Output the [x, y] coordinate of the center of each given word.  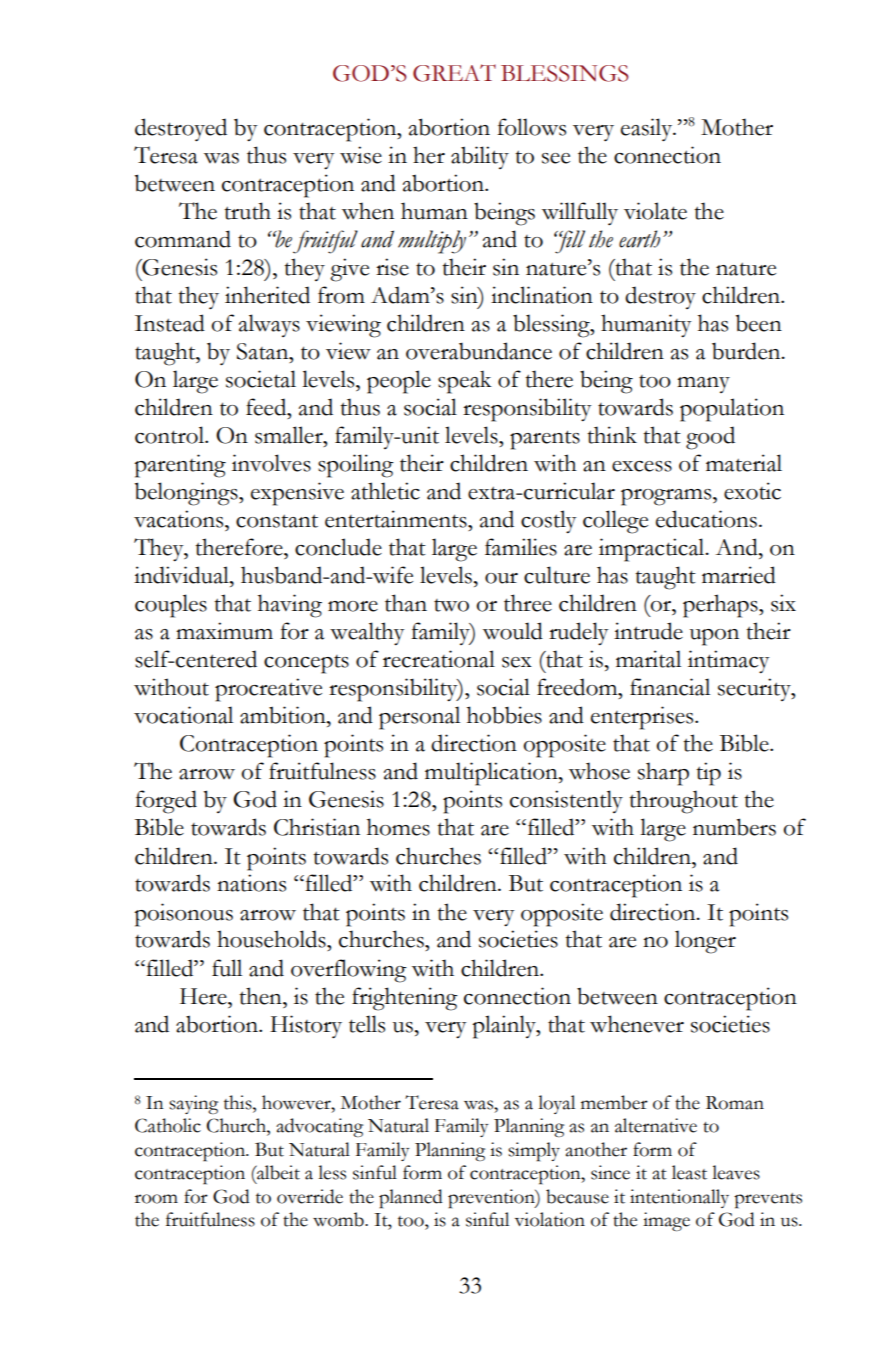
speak [465, 382]
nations [251, 883]
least [689, 1172]
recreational [439, 659]
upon [714, 637]
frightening [405, 999]
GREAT [454, 73]
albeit [277, 1172]
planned [410, 1199]
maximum [224, 631]
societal [261, 379]
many [703, 385]
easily [648, 129]
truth [247, 211]
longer [705, 942]
